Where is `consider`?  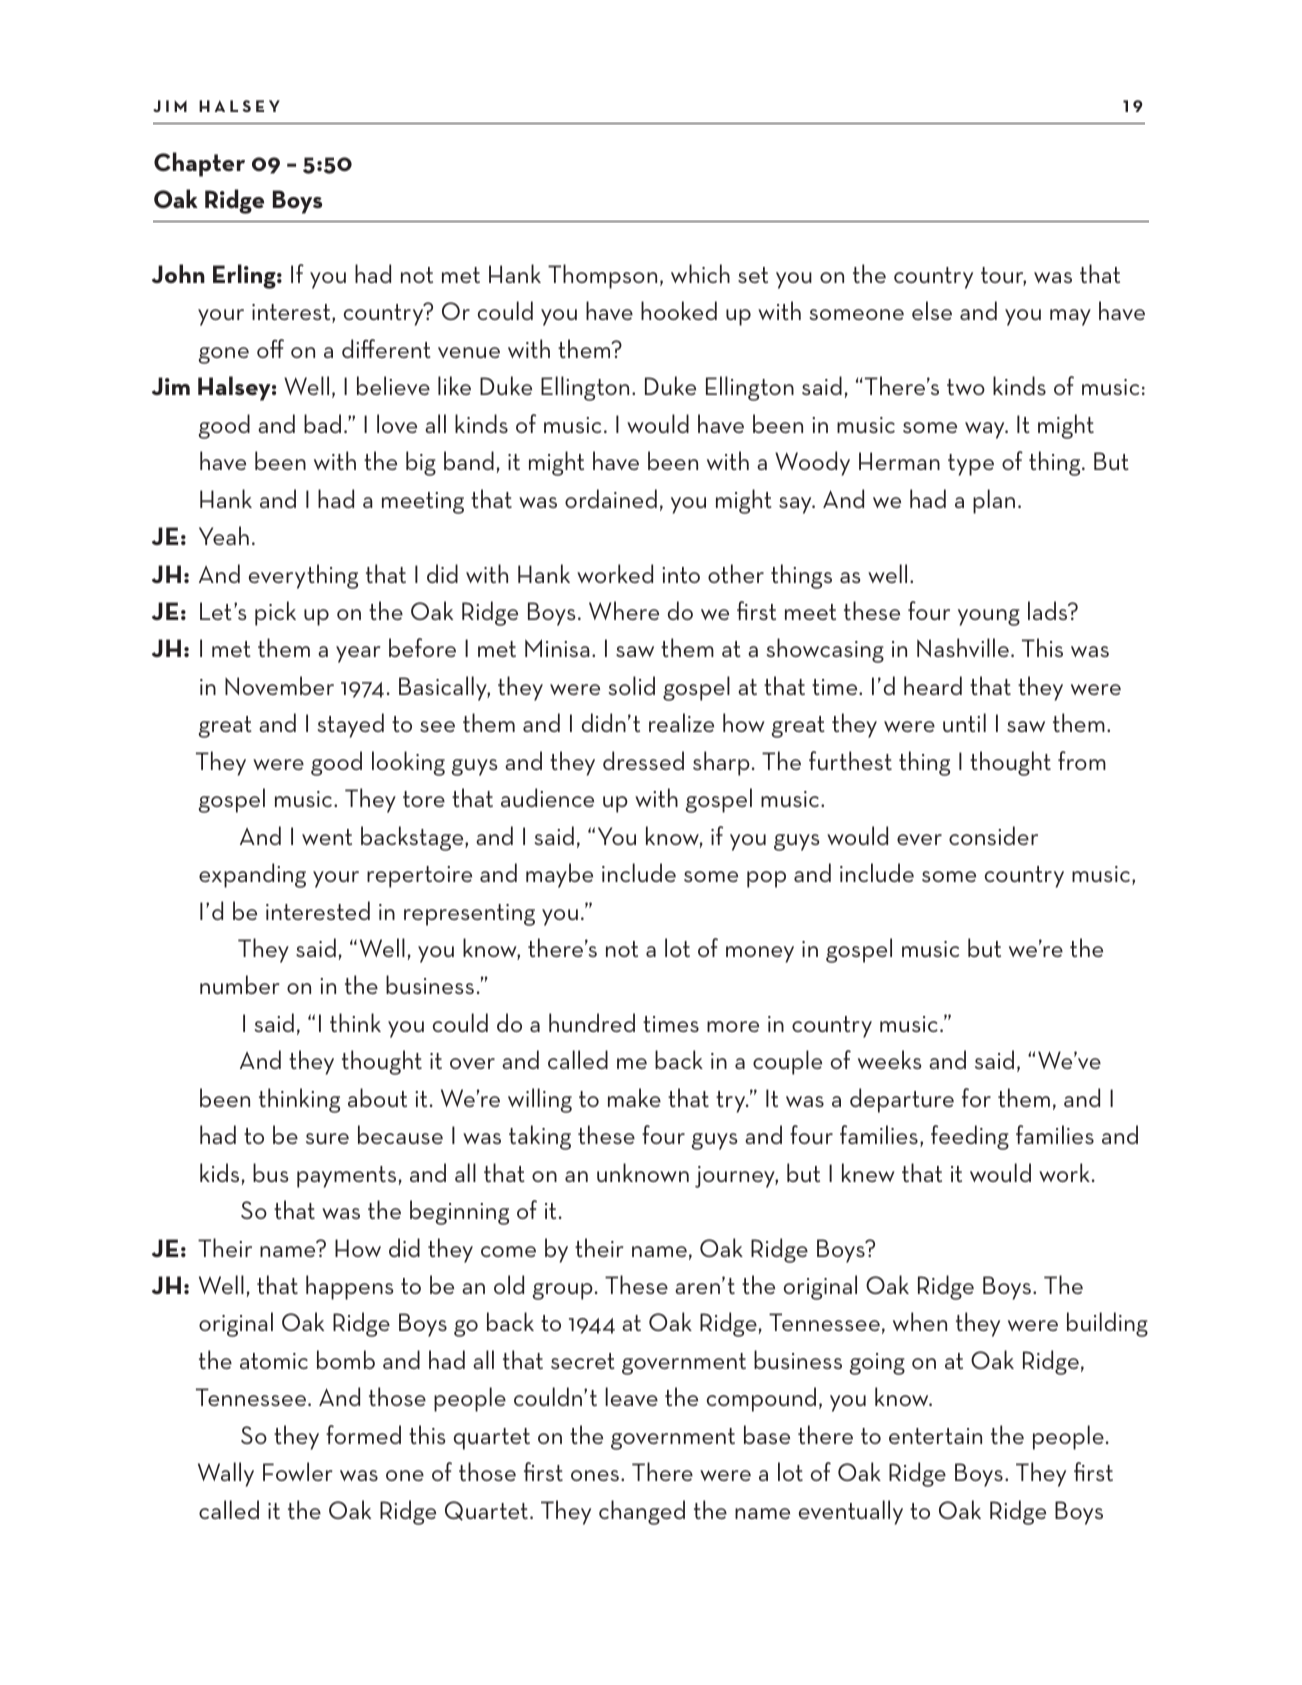
consider is located at coordinates (993, 835).
